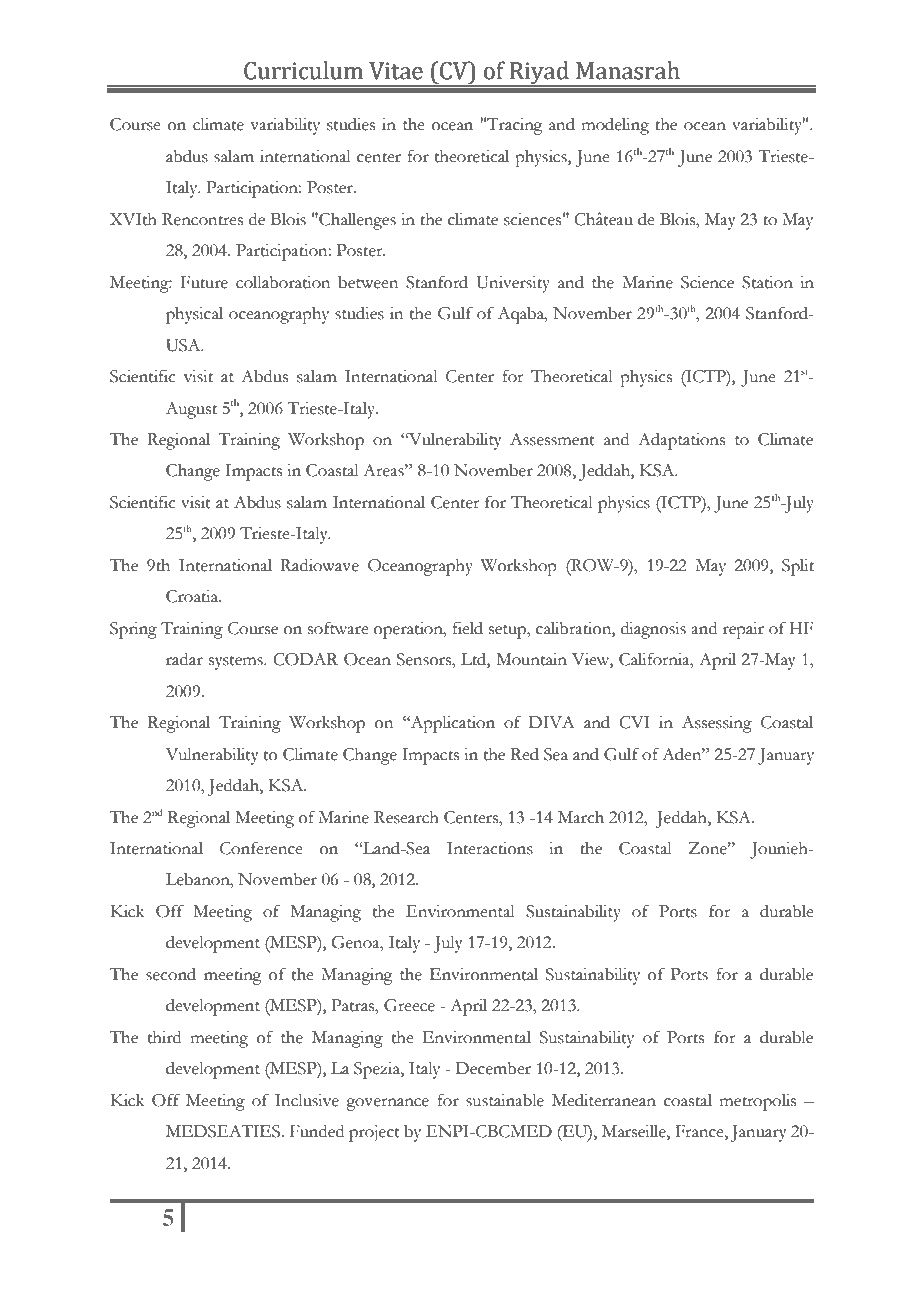  What do you see at coordinates (505, 1100) in the document?
I see `sustainable` at bounding box center [505, 1100].
